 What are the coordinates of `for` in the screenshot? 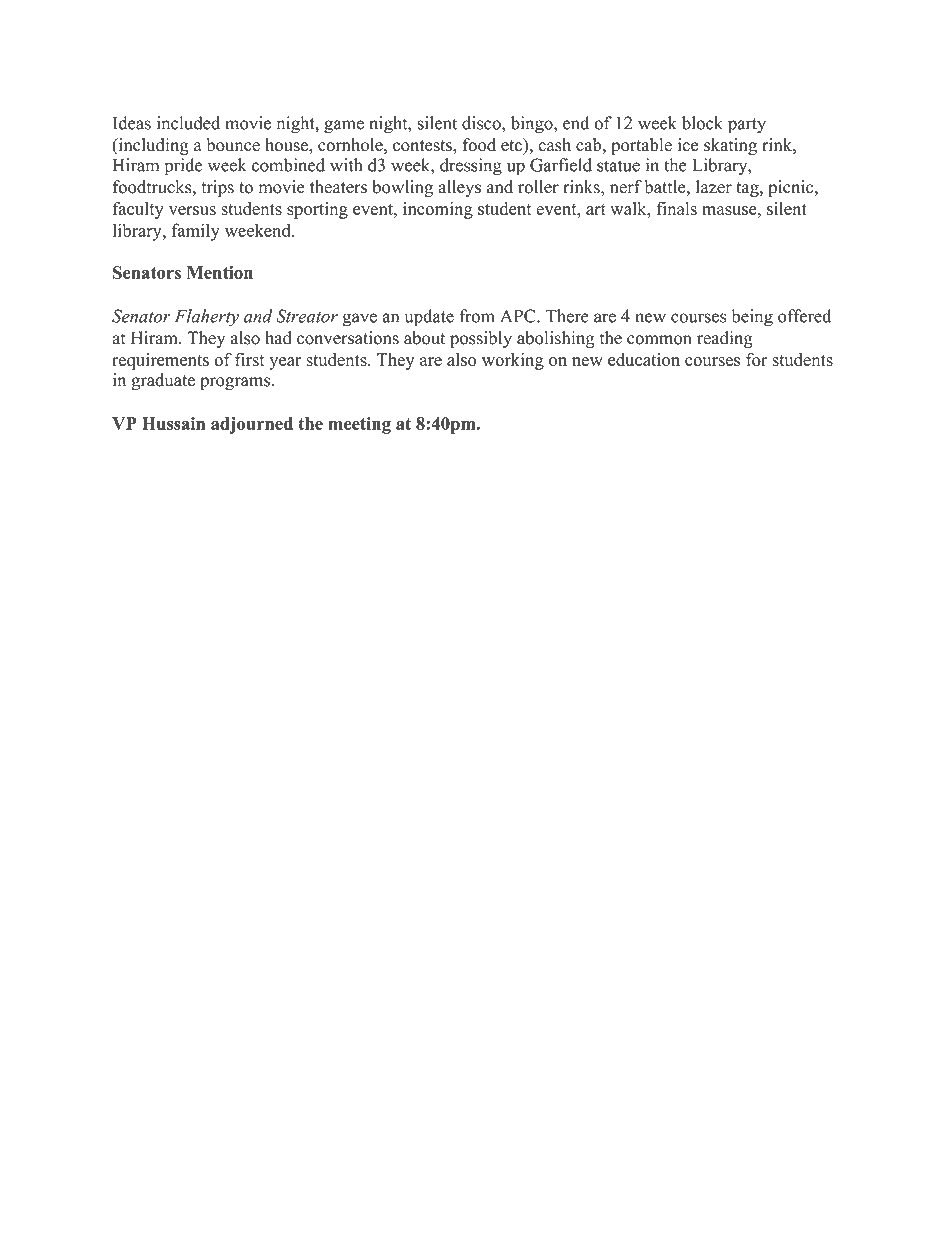 It's located at (757, 360).
